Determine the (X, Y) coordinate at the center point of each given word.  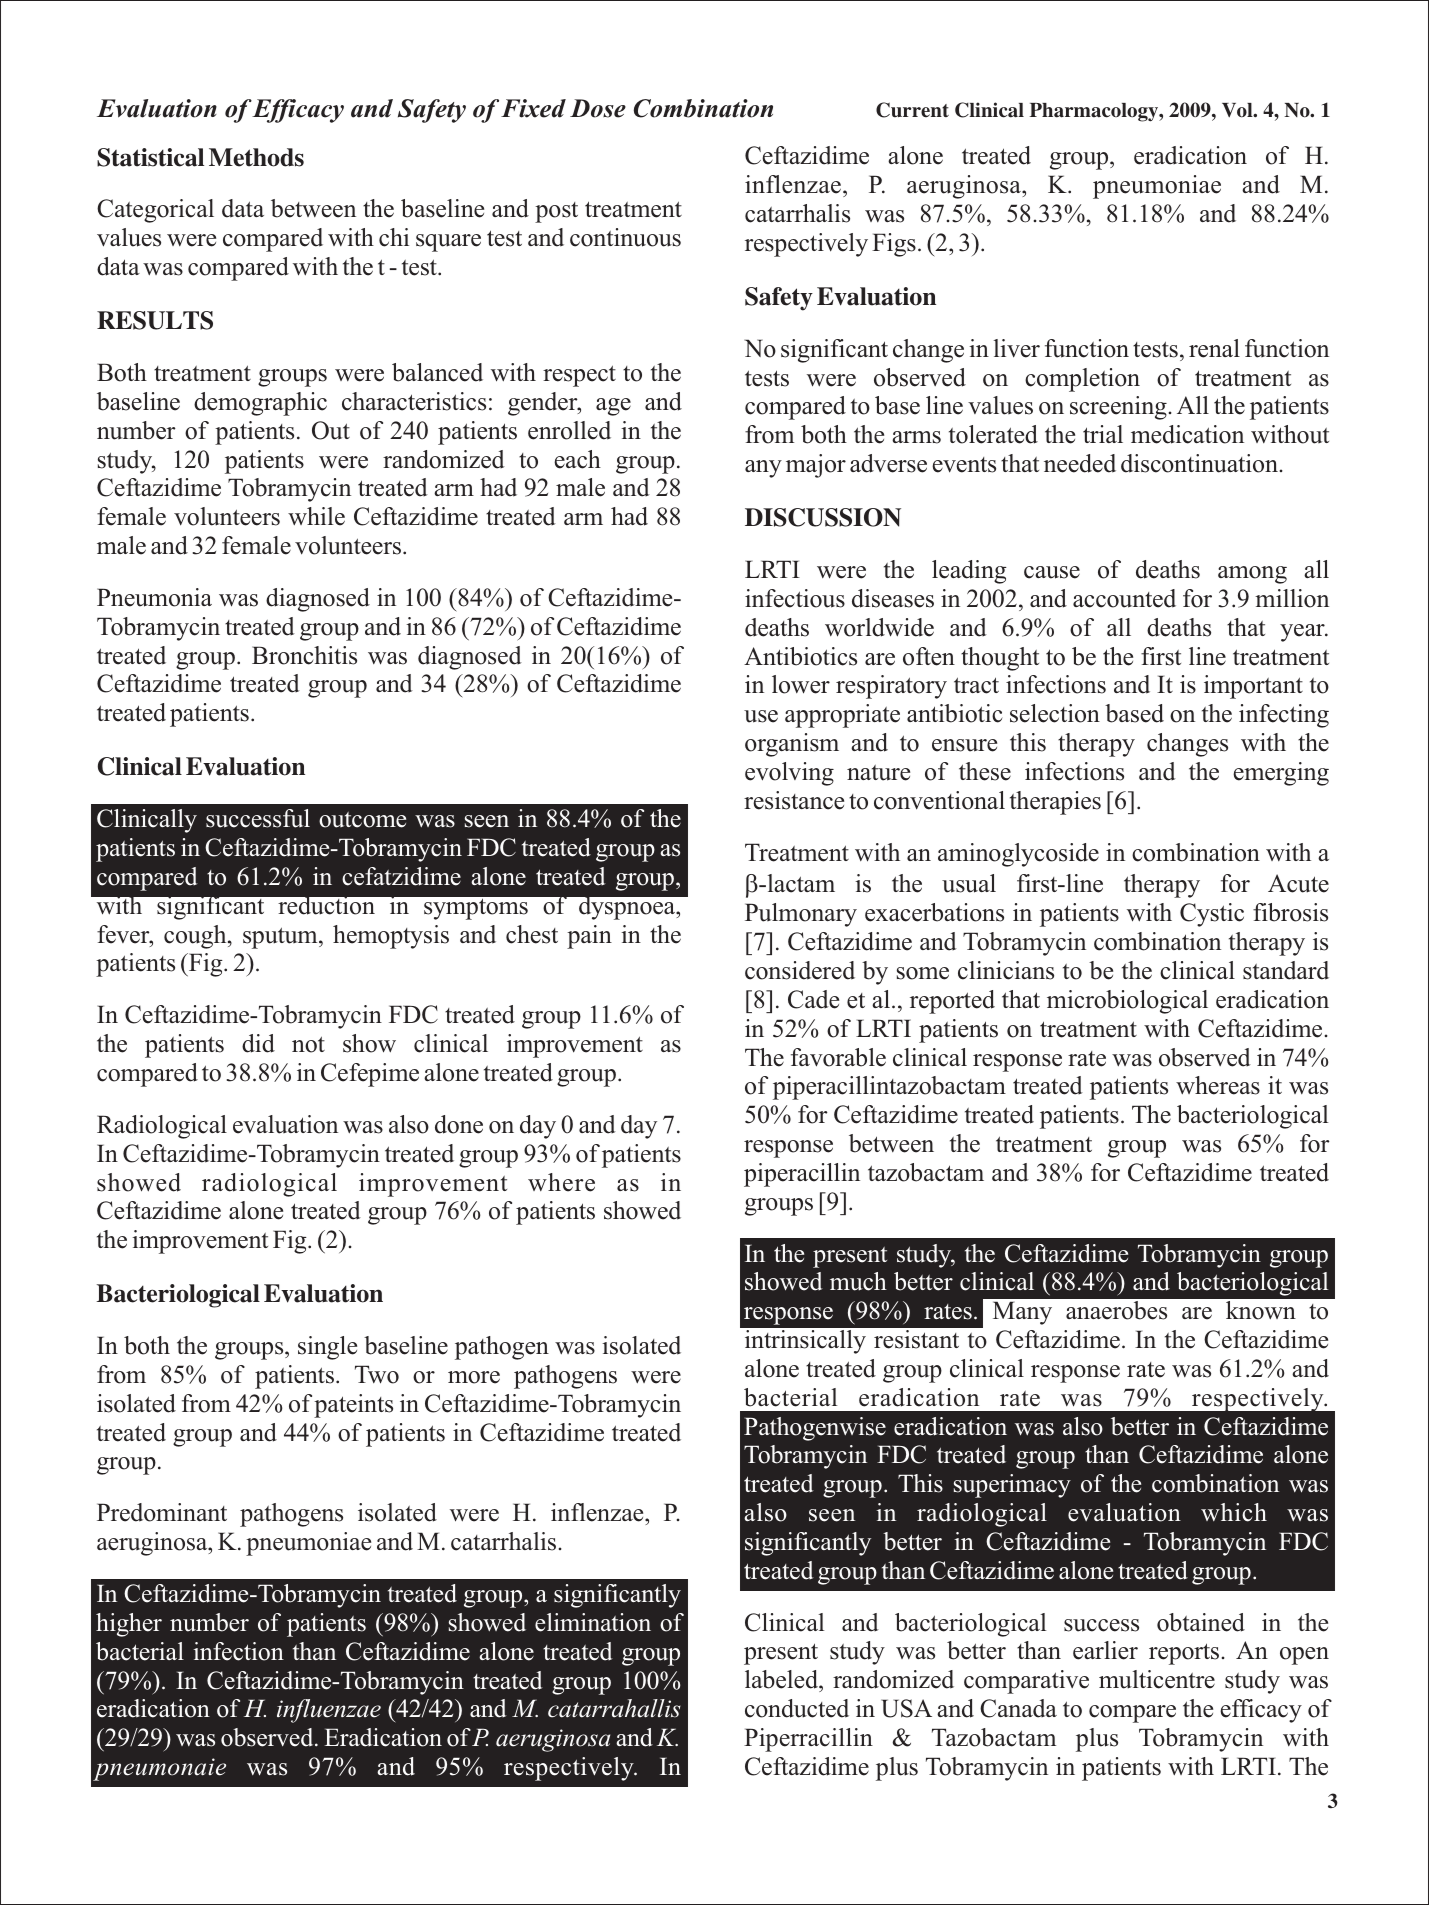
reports (1184, 1654)
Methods (256, 157)
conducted (797, 1708)
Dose (598, 108)
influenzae (329, 1711)
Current (912, 110)
